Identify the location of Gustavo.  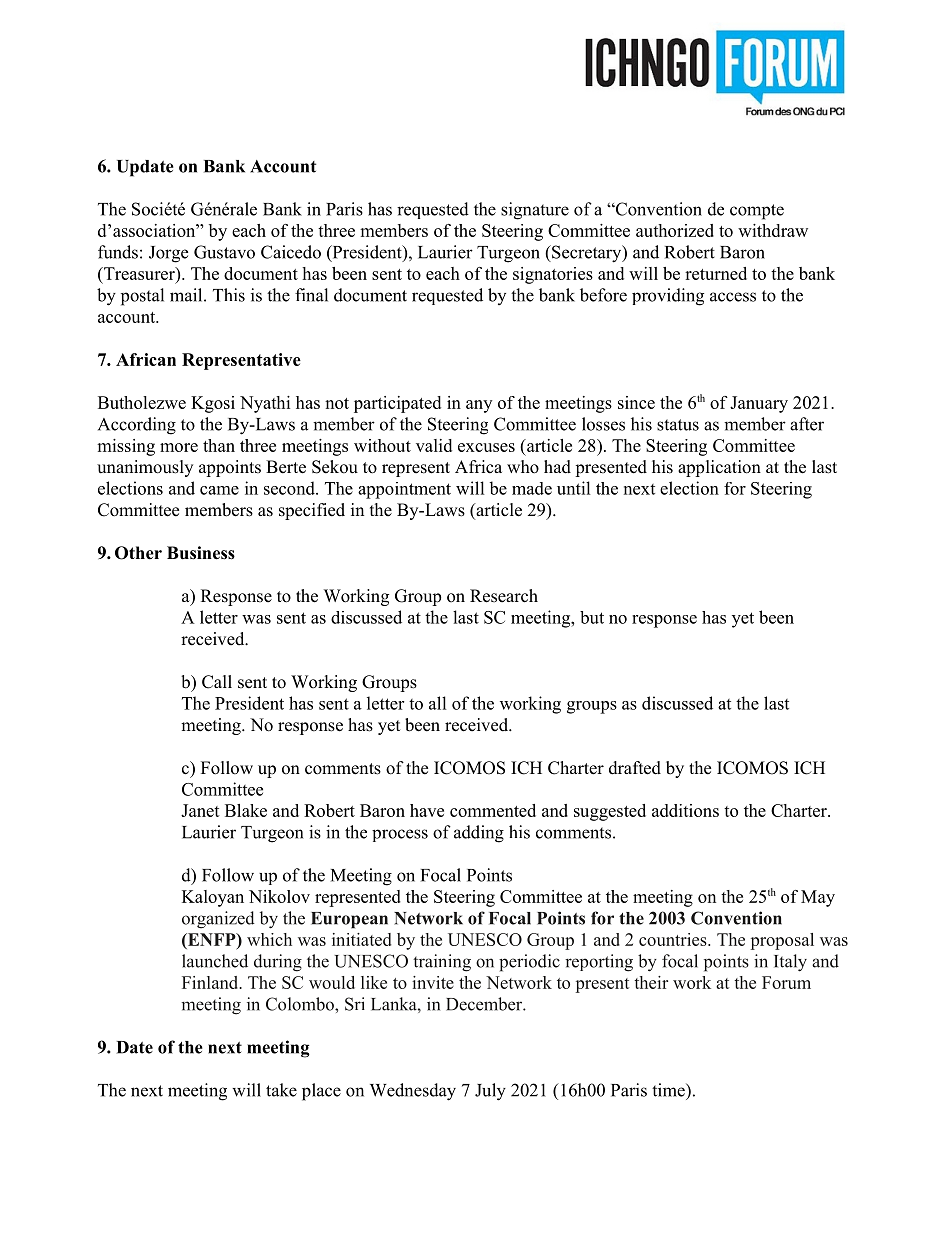
(224, 252).
